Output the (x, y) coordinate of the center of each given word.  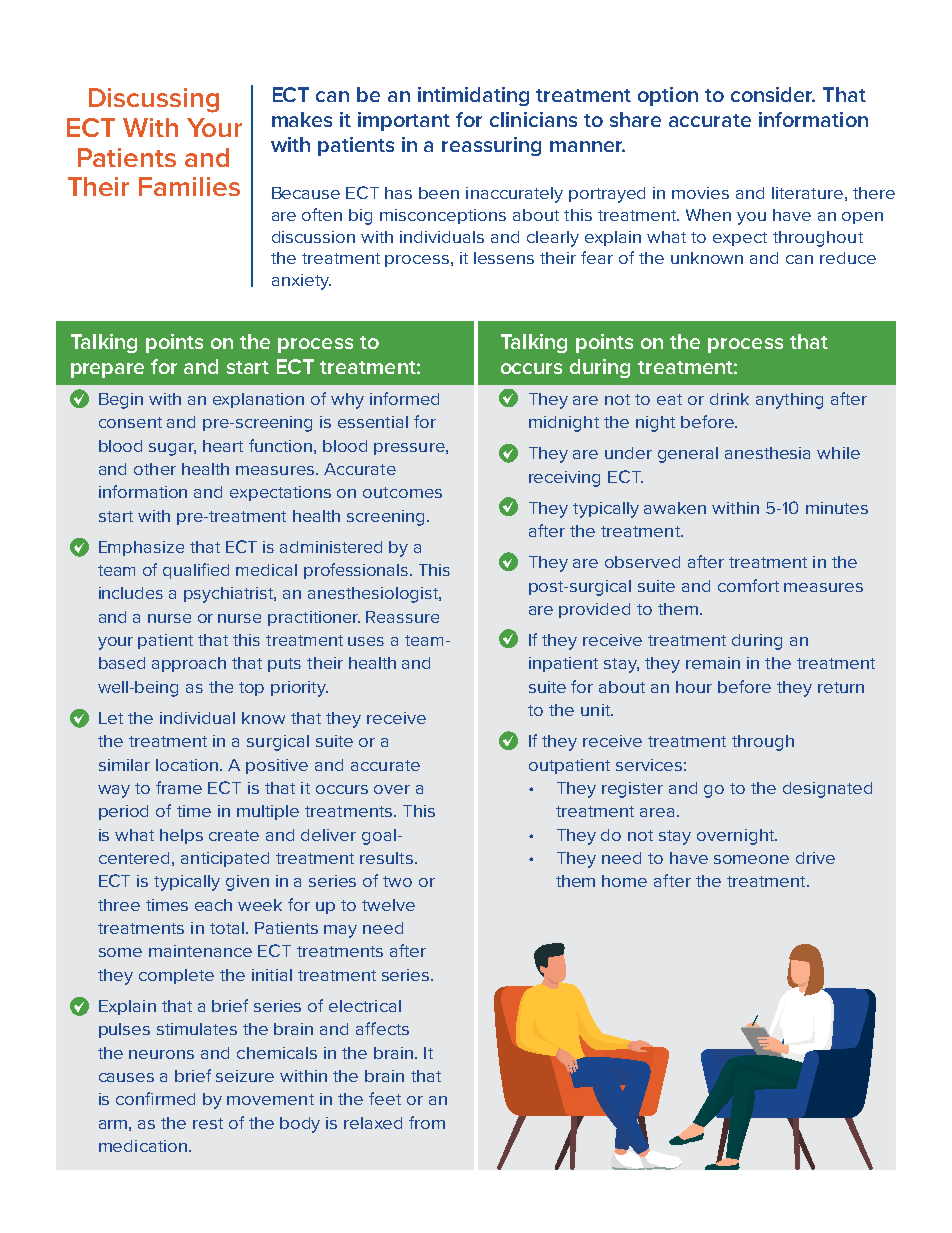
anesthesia (767, 453)
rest (208, 1123)
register (632, 790)
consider (773, 94)
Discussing (154, 100)
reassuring (491, 146)
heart (223, 446)
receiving (564, 479)
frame (179, 787)
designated (827, 790)
